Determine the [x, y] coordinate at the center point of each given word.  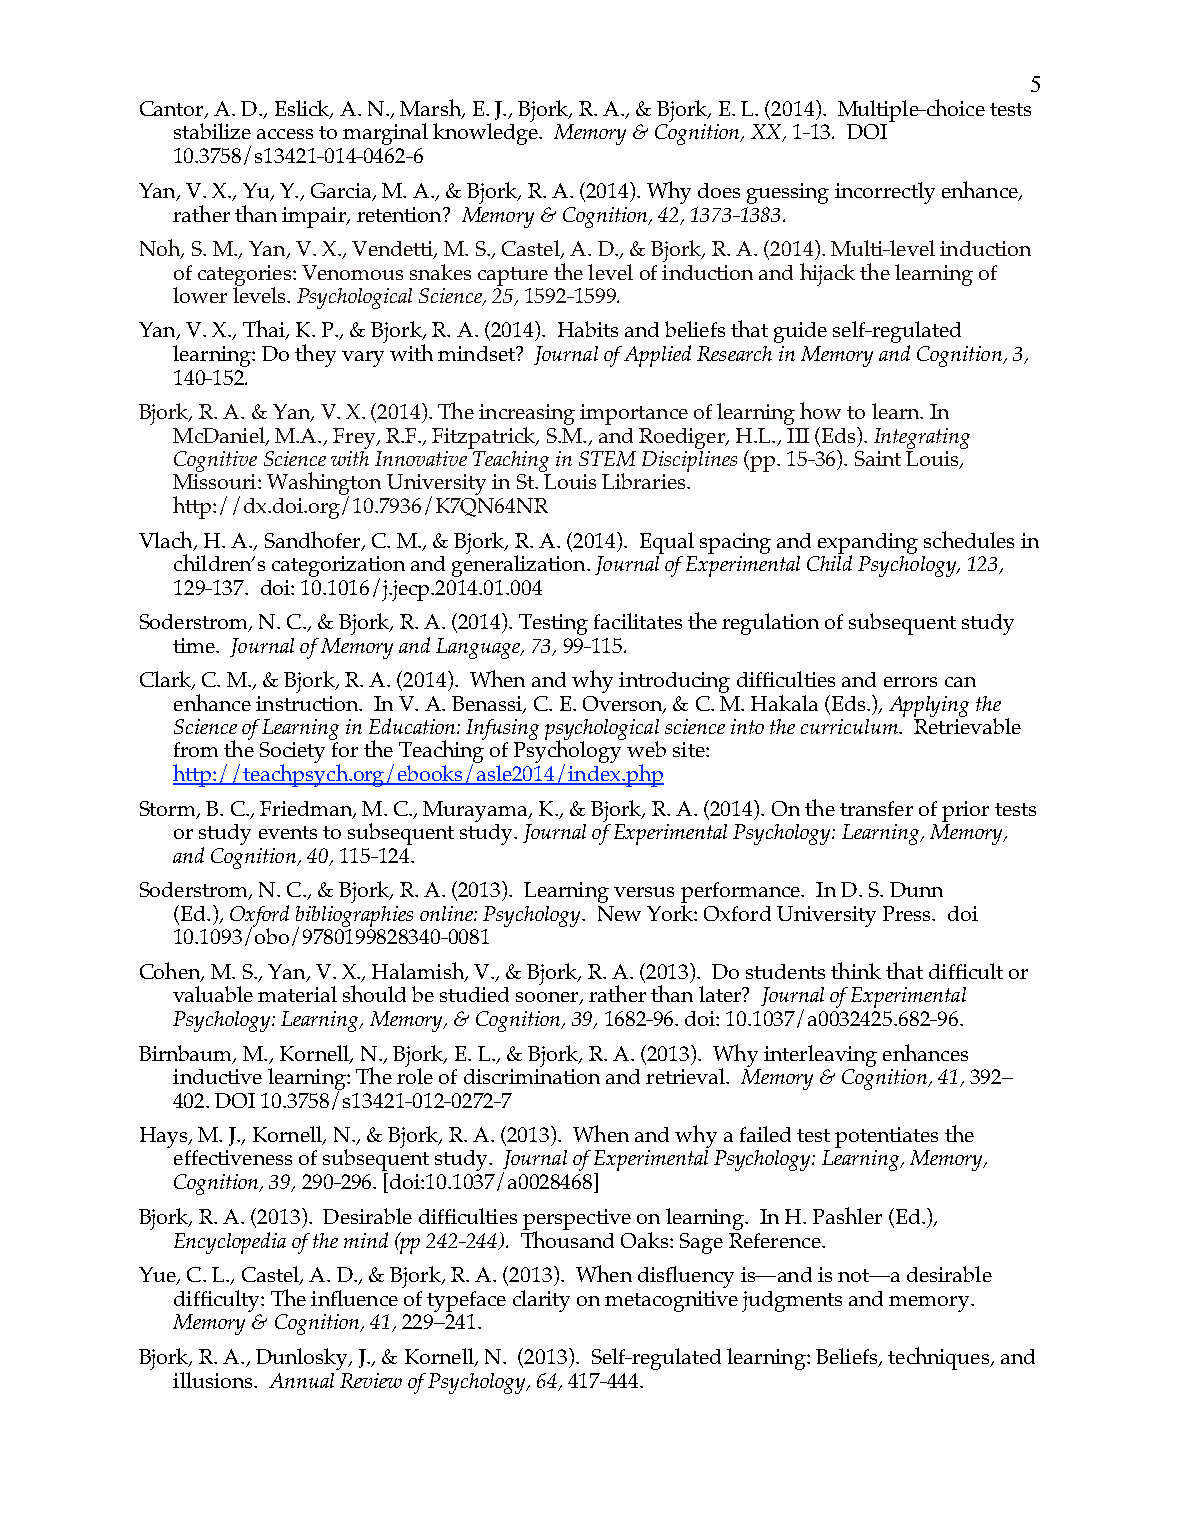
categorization [338, 567]
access [285, 134]
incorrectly [885, 193]
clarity [541, 1301]
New [619, 913]
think [856, 970]
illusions [214, 1380]
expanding [868, 544]
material [297, 994]
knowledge [486, 133]
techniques [939, 1358]
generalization [520, 565]
